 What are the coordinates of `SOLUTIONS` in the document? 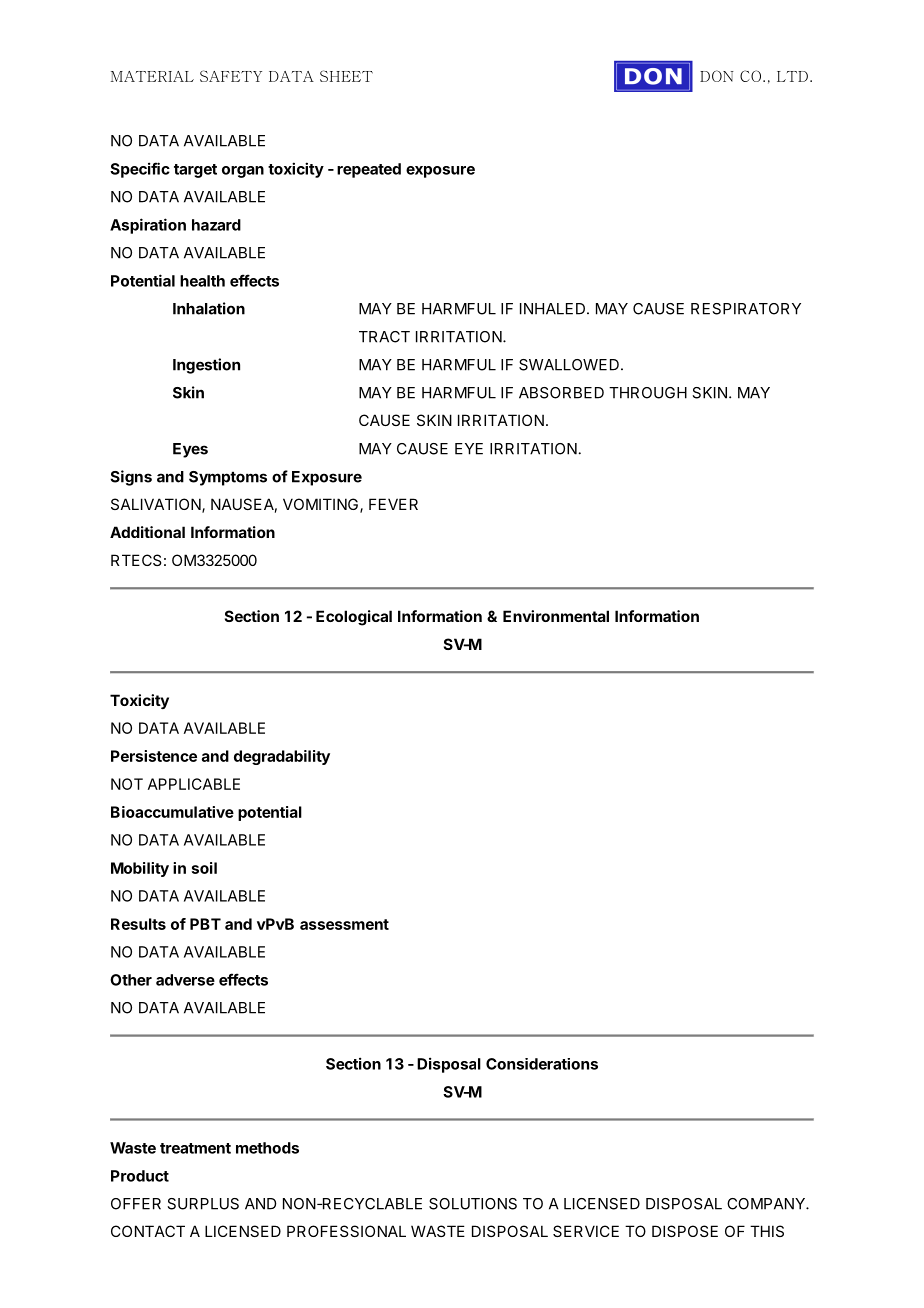 It's located at (473, 1204).
